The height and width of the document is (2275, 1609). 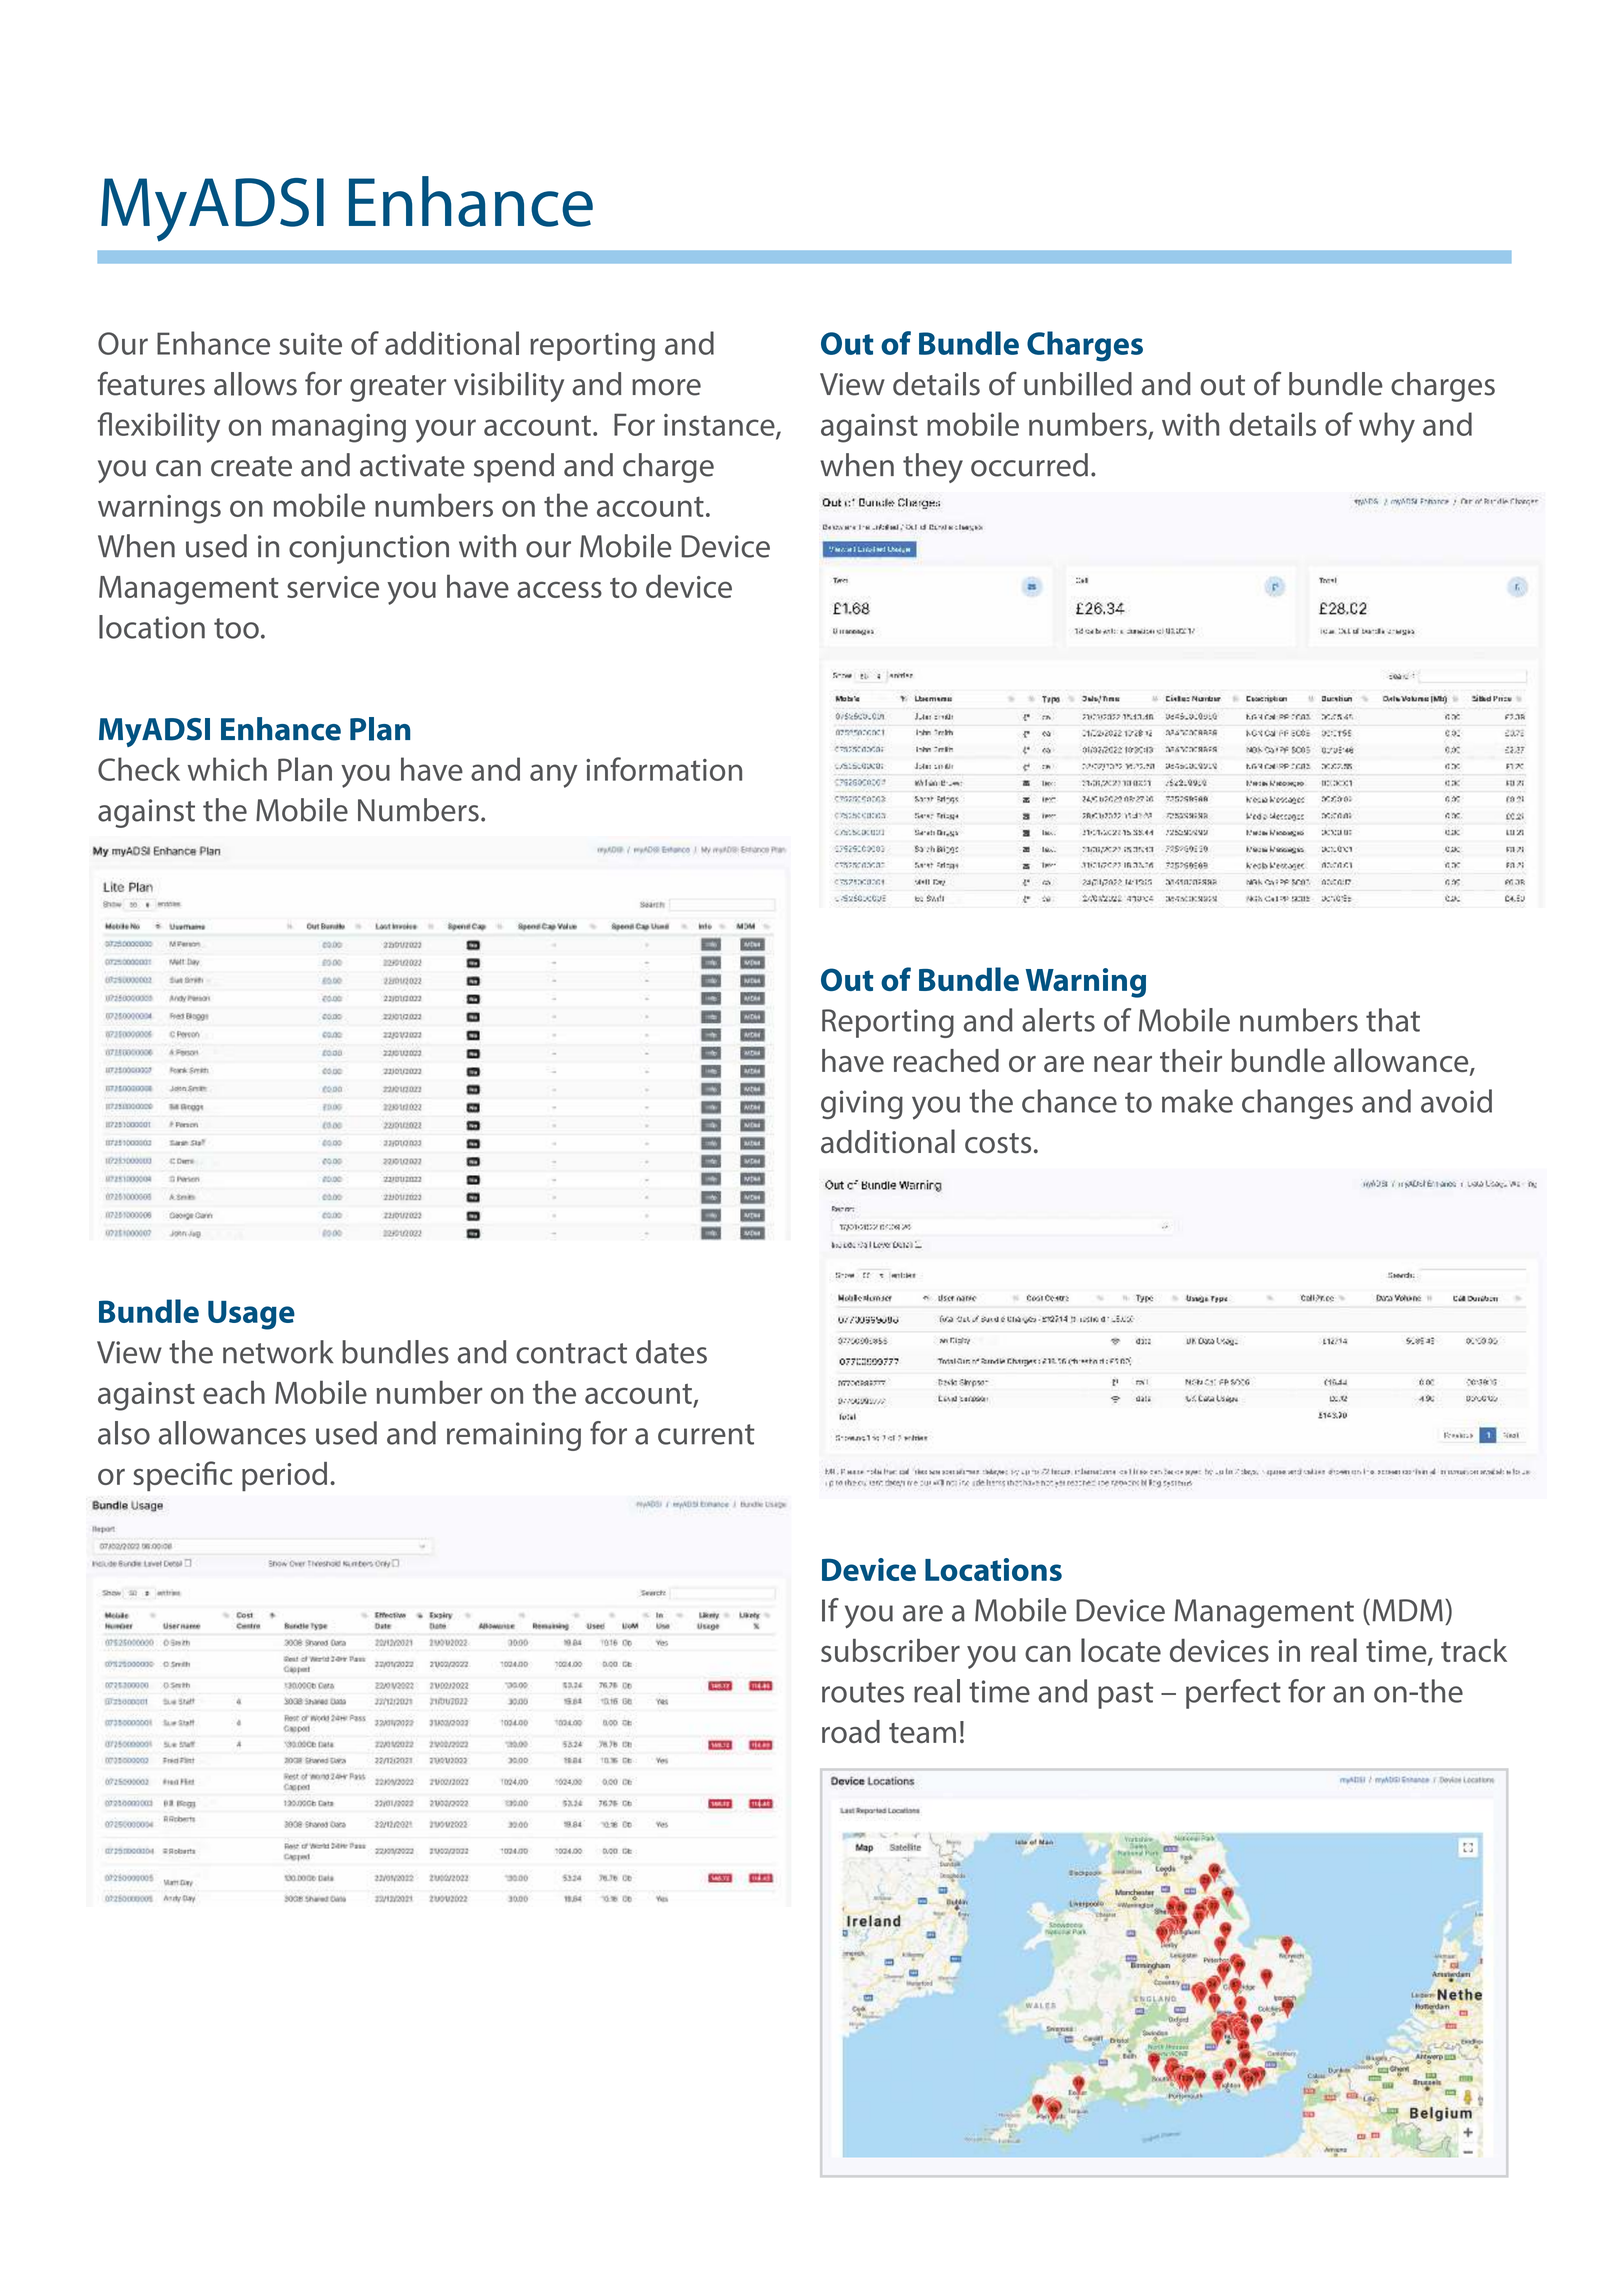 I want to click on which, so click(x=227, y=769).
